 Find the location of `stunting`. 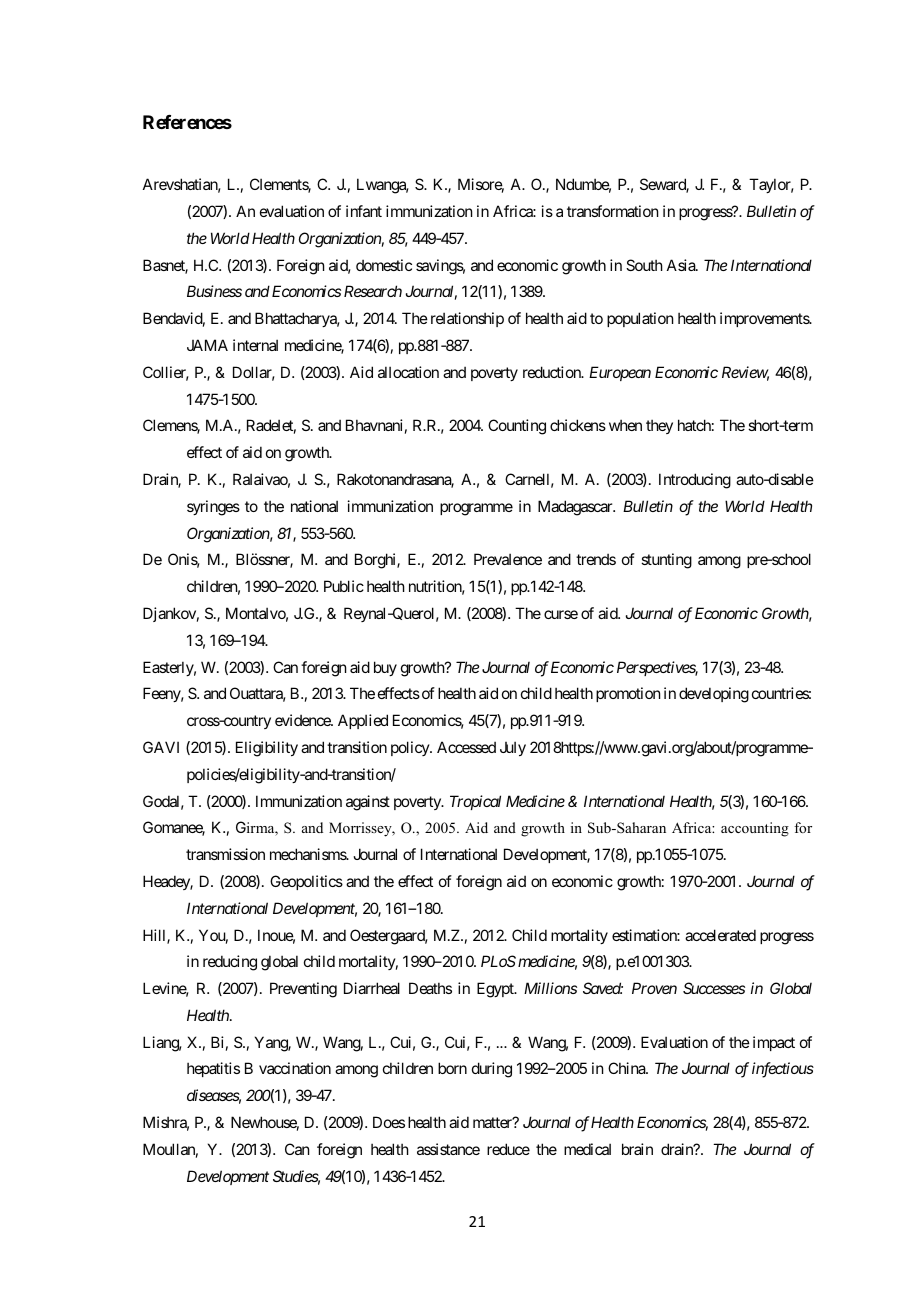

stunting is located at coordinates (666, 561).
